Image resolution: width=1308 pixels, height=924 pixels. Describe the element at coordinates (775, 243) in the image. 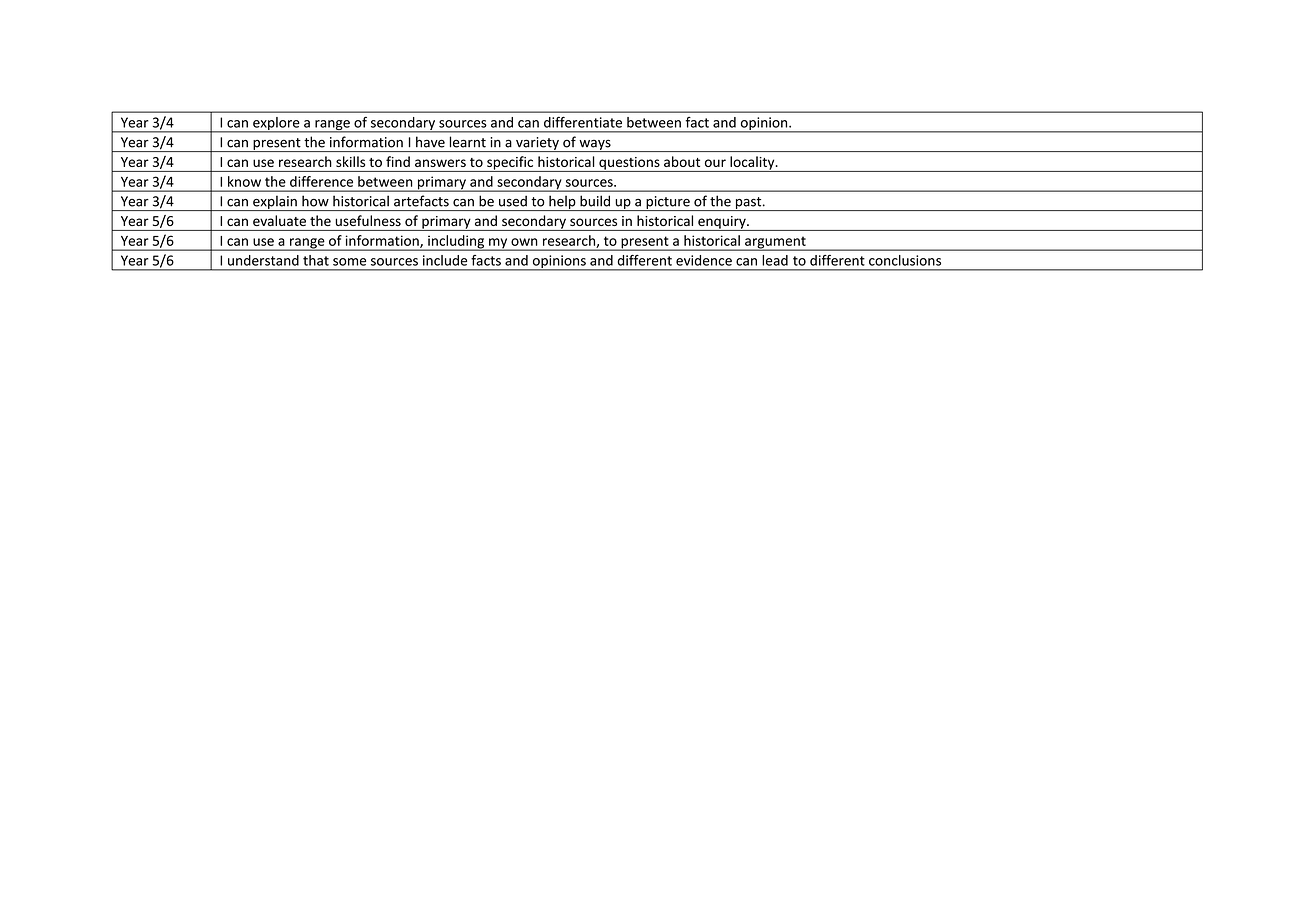

I see `argument` at that location.
